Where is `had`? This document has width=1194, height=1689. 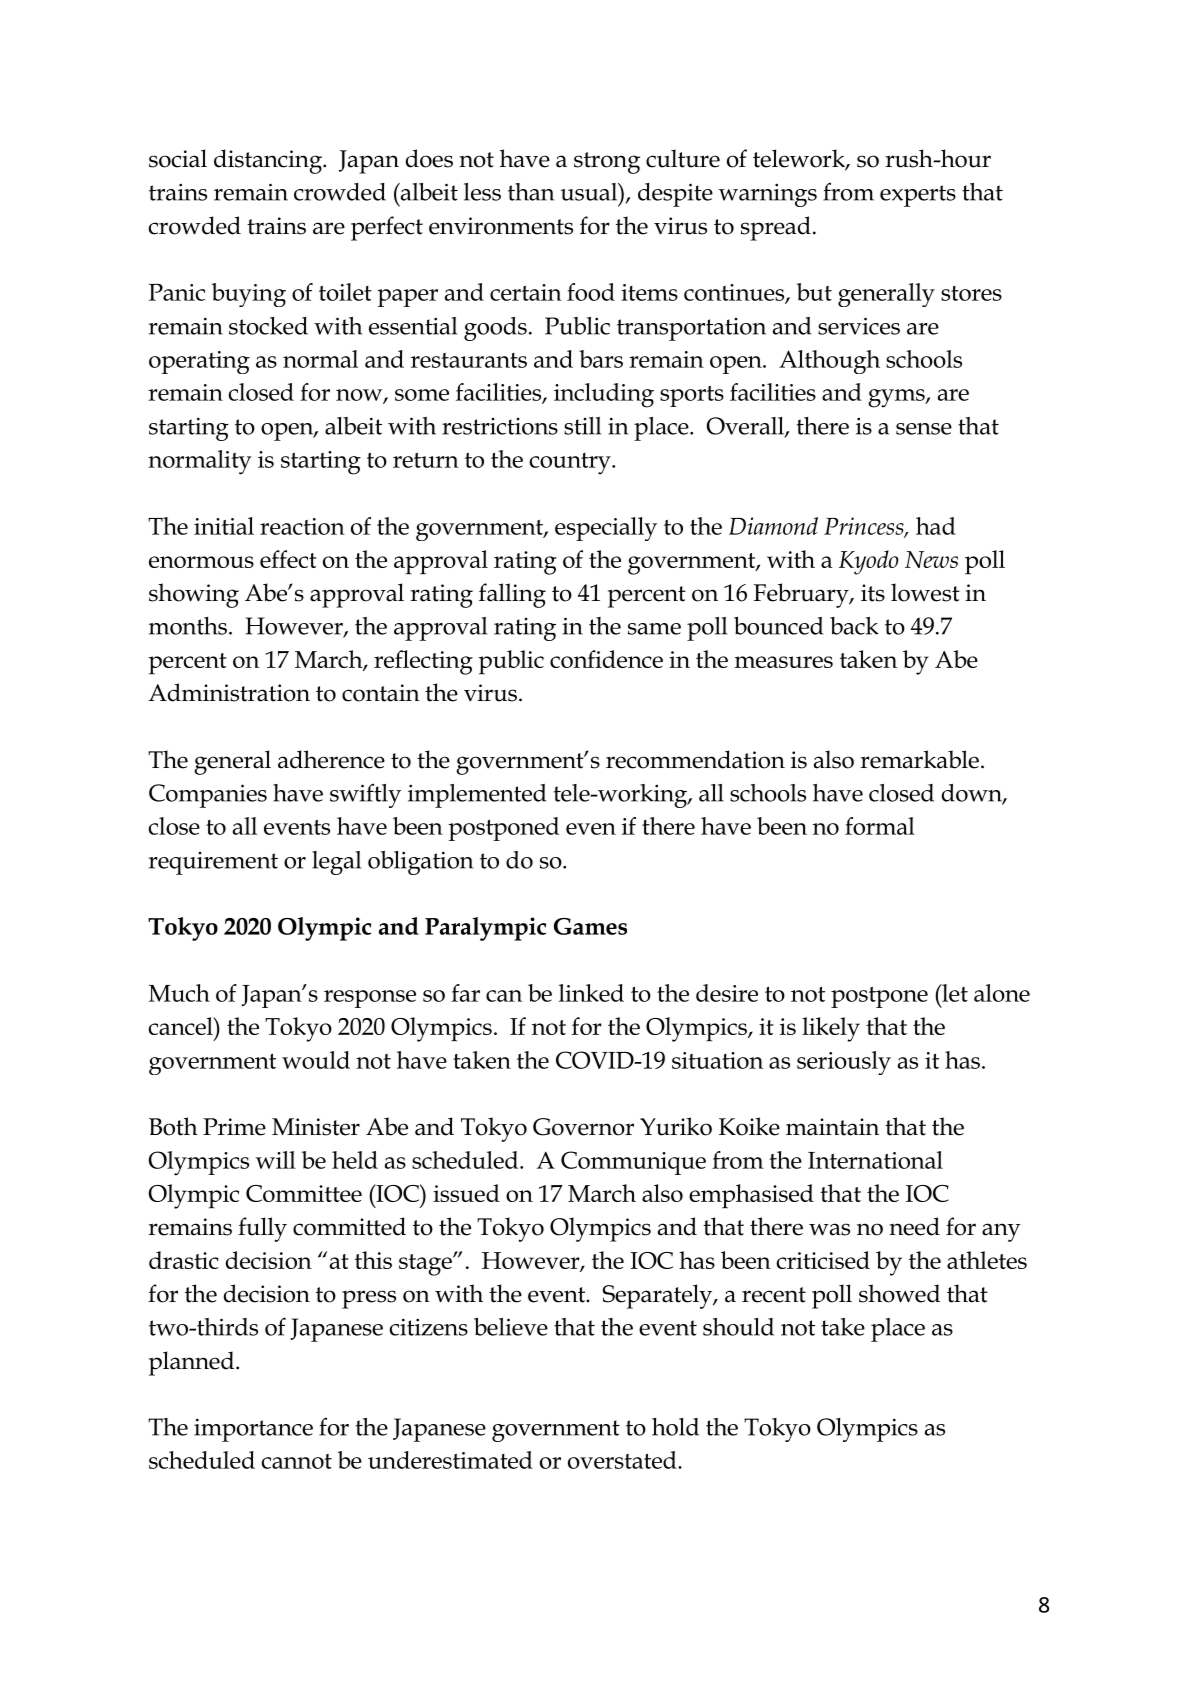 had is located at coordinates (936, 526).
